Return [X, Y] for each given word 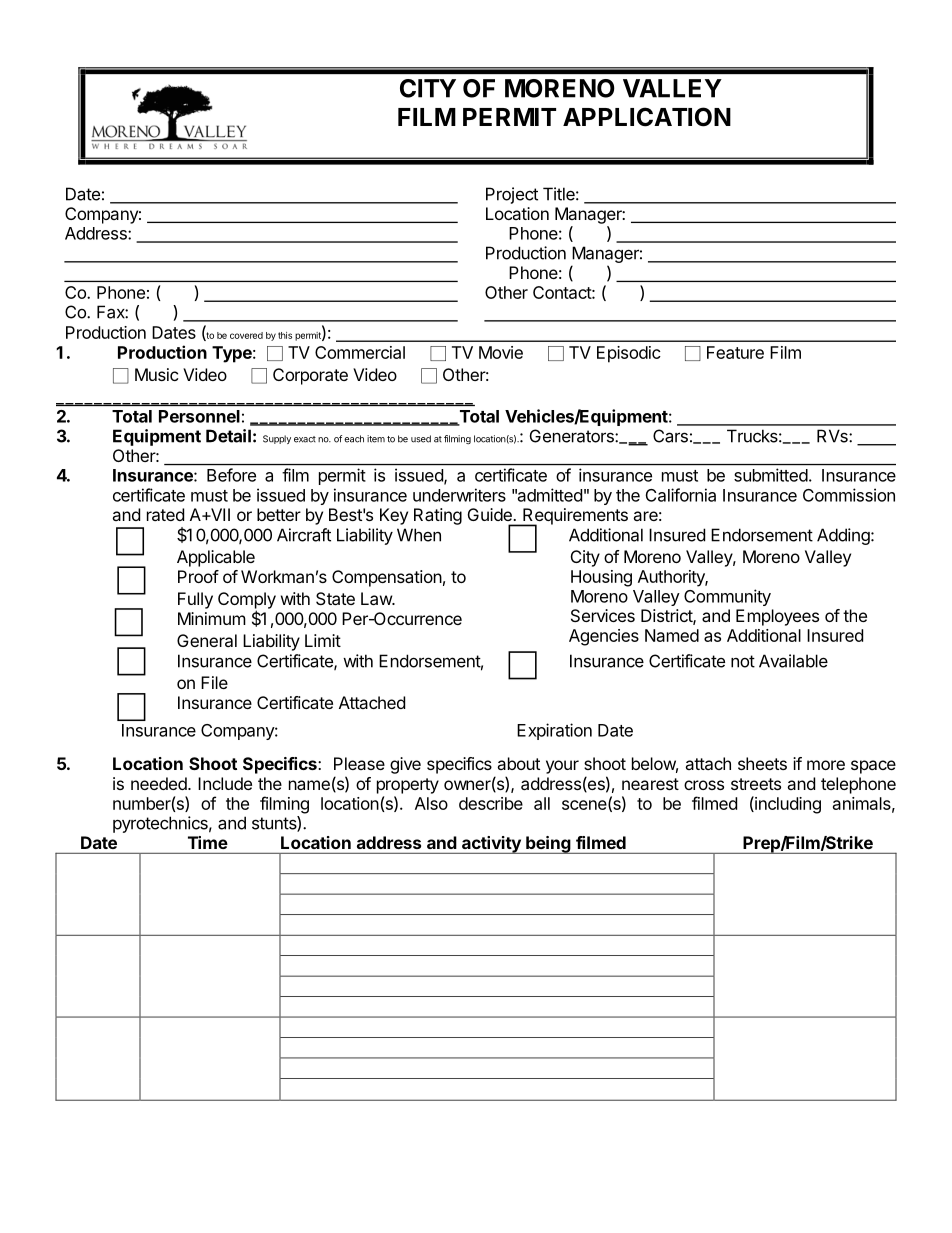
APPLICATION [647, 117]
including [787, 805]
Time [207, 842]
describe [491, 803]
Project [512, 195]
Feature [735, 352]
